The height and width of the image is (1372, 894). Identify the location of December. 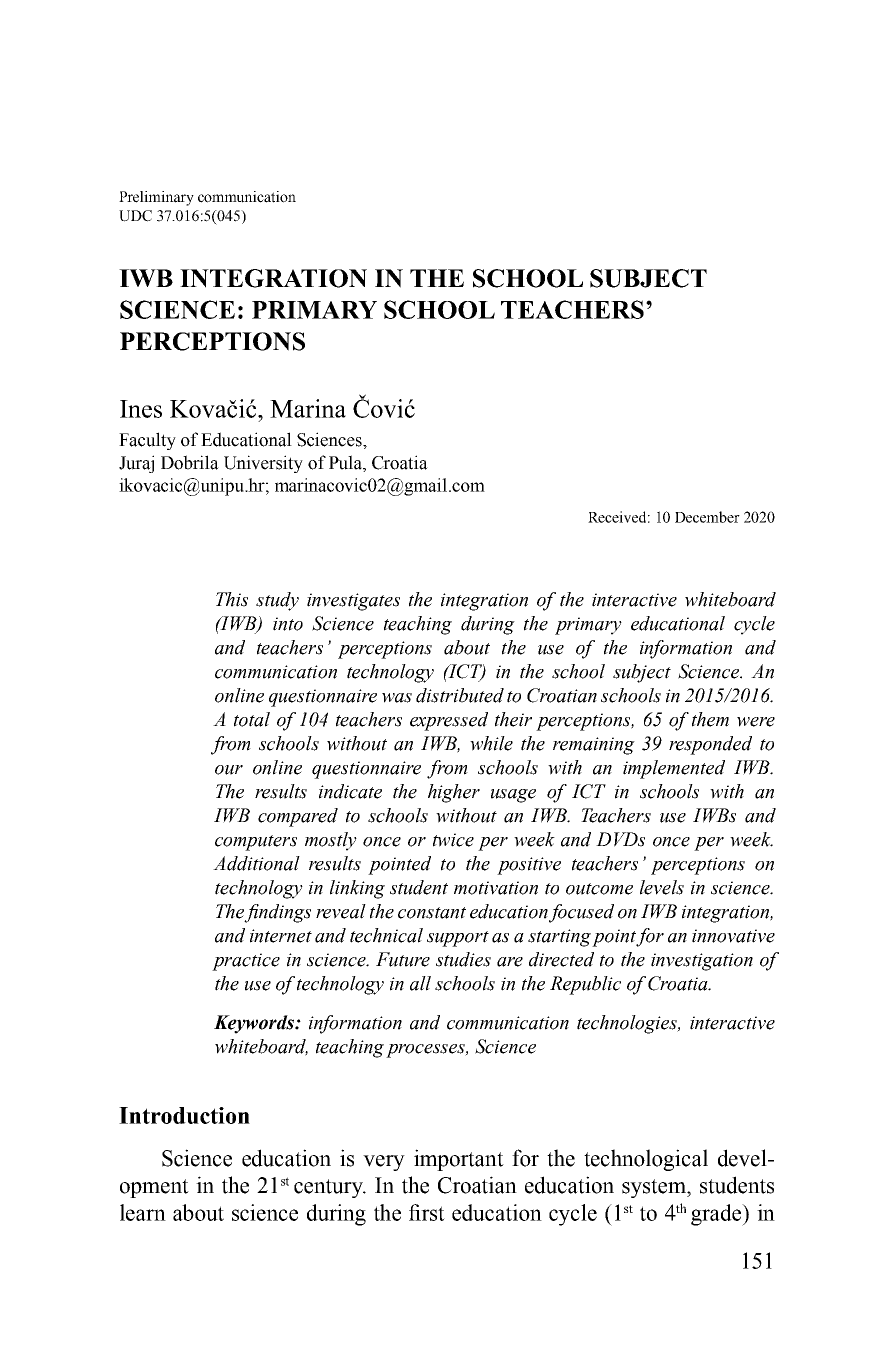
(707, 517).
